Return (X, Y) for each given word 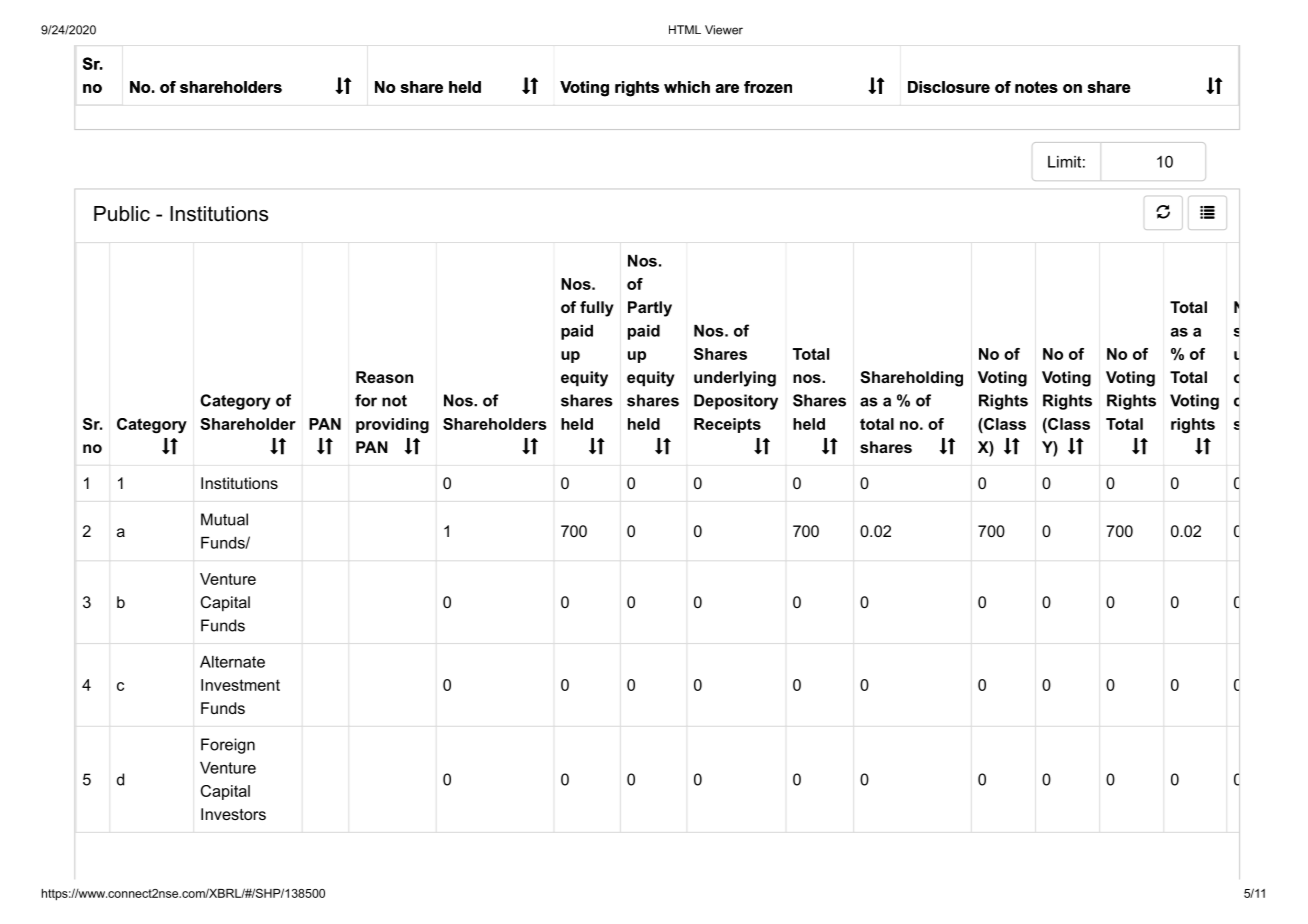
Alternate (232, 662)
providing (392, 425)
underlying (735, 379)
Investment (240, 685)
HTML (685, 29)
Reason (384, 377)
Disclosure (949, 87)
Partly (650, 309)
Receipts (727, 425)
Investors (233, 814)
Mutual (224, 519)
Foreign (228, 746)
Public (122, 214)
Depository (736, 402)
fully (597, 309)
